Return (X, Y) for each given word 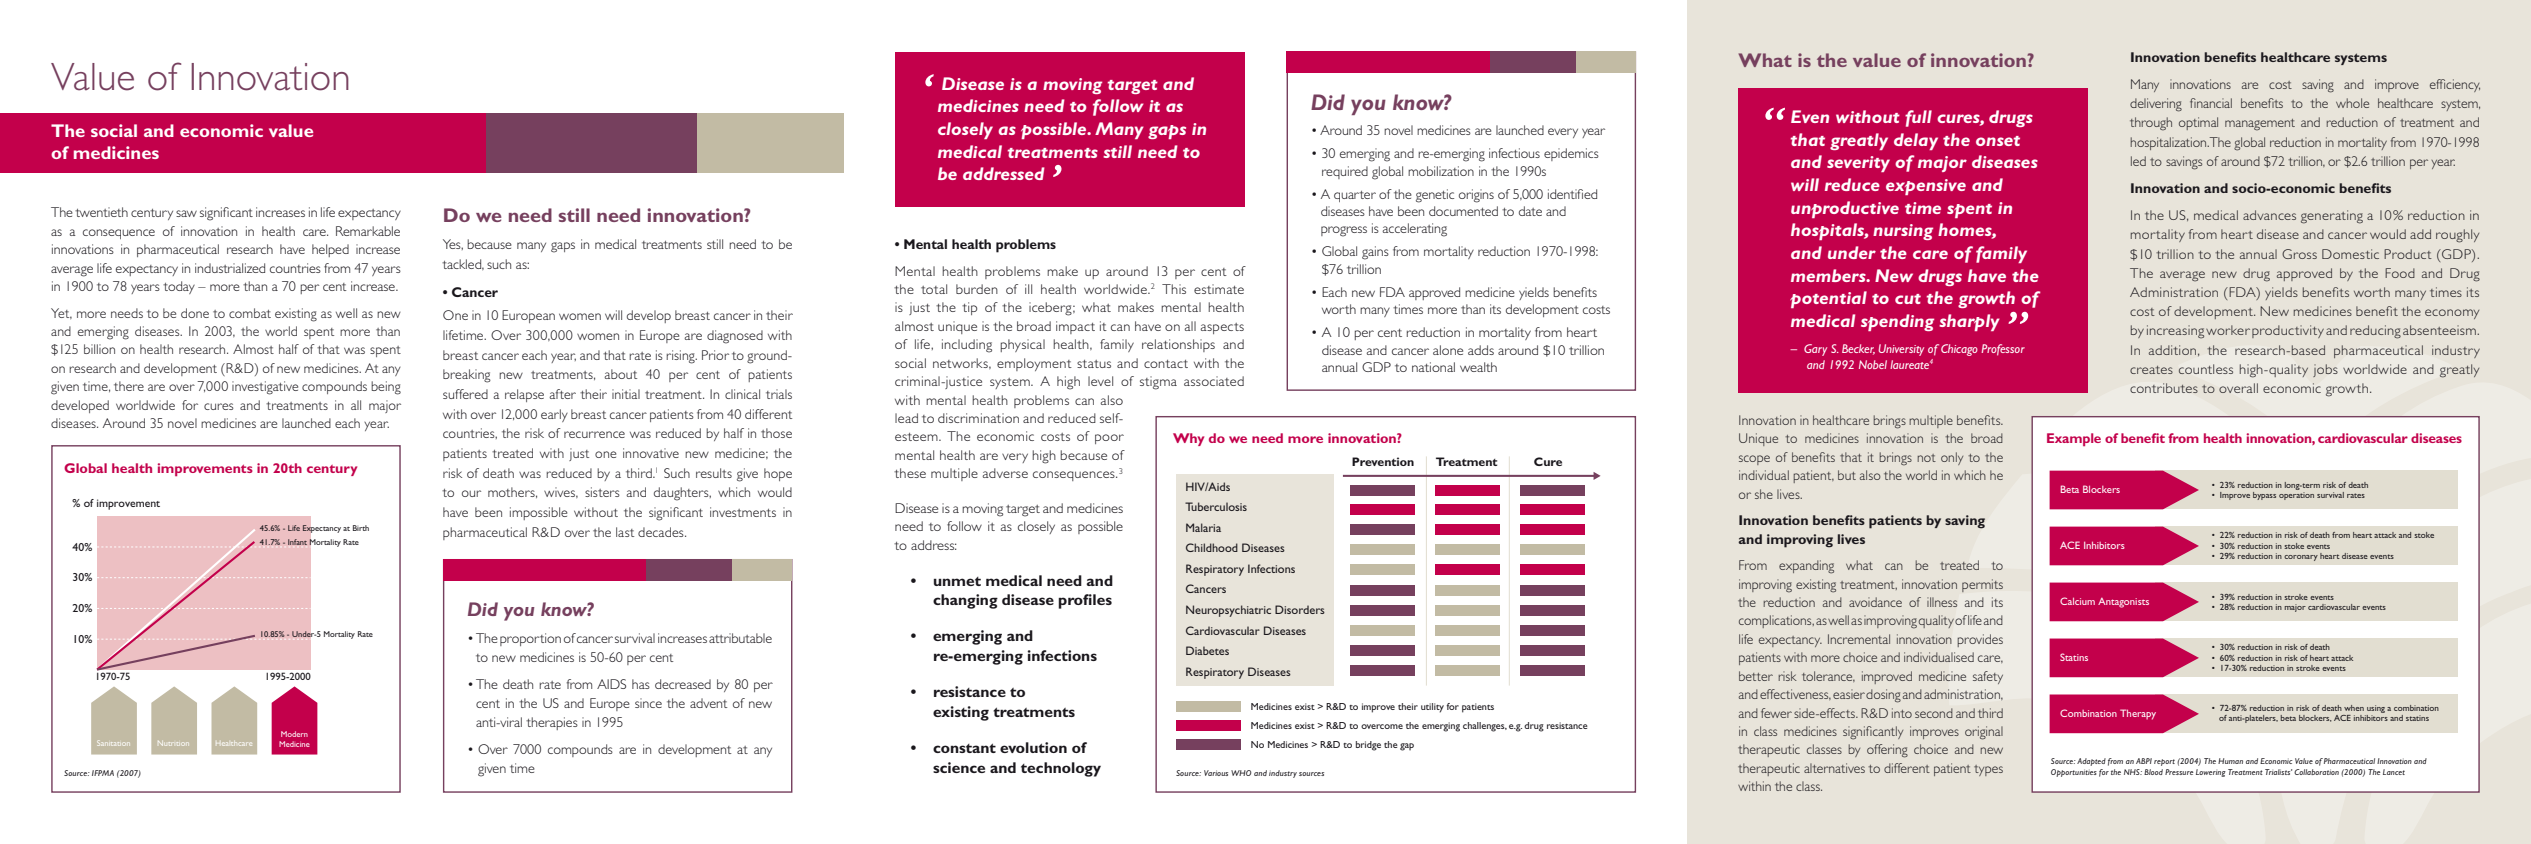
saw (186, 213)
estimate (1219, 289)
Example (2074, 439)
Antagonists (2123, 603)
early (554, 415)
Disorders (1300, 609)
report (2164, 762)
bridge (1368, 746)
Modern (294, 734)
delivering (2156, 105)
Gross (2299, 254)
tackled (463, 264)
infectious (1514, 153)
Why (1188, 439)
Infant (297, 542)
